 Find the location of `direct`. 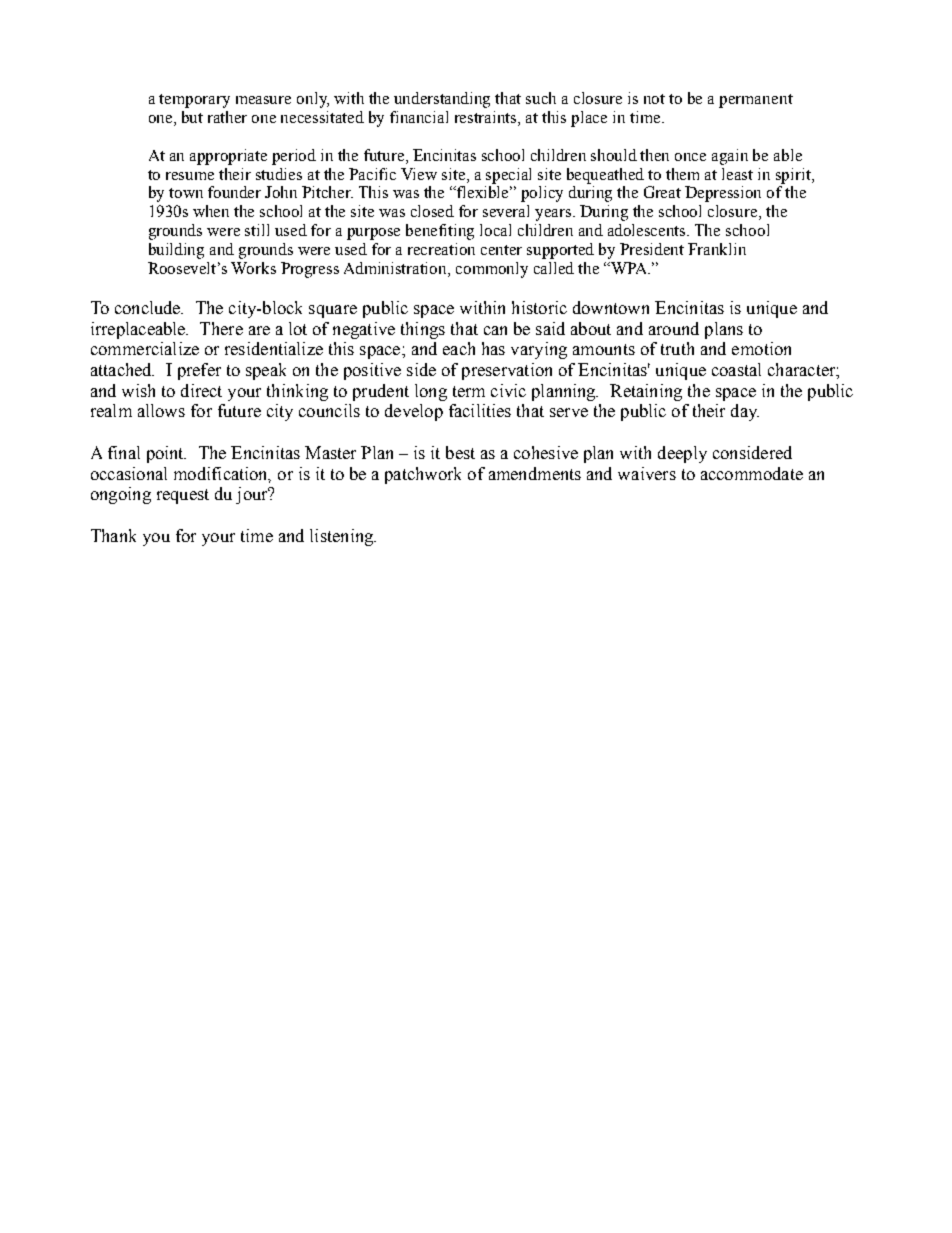

direct is located at coordinates (201, 390).
